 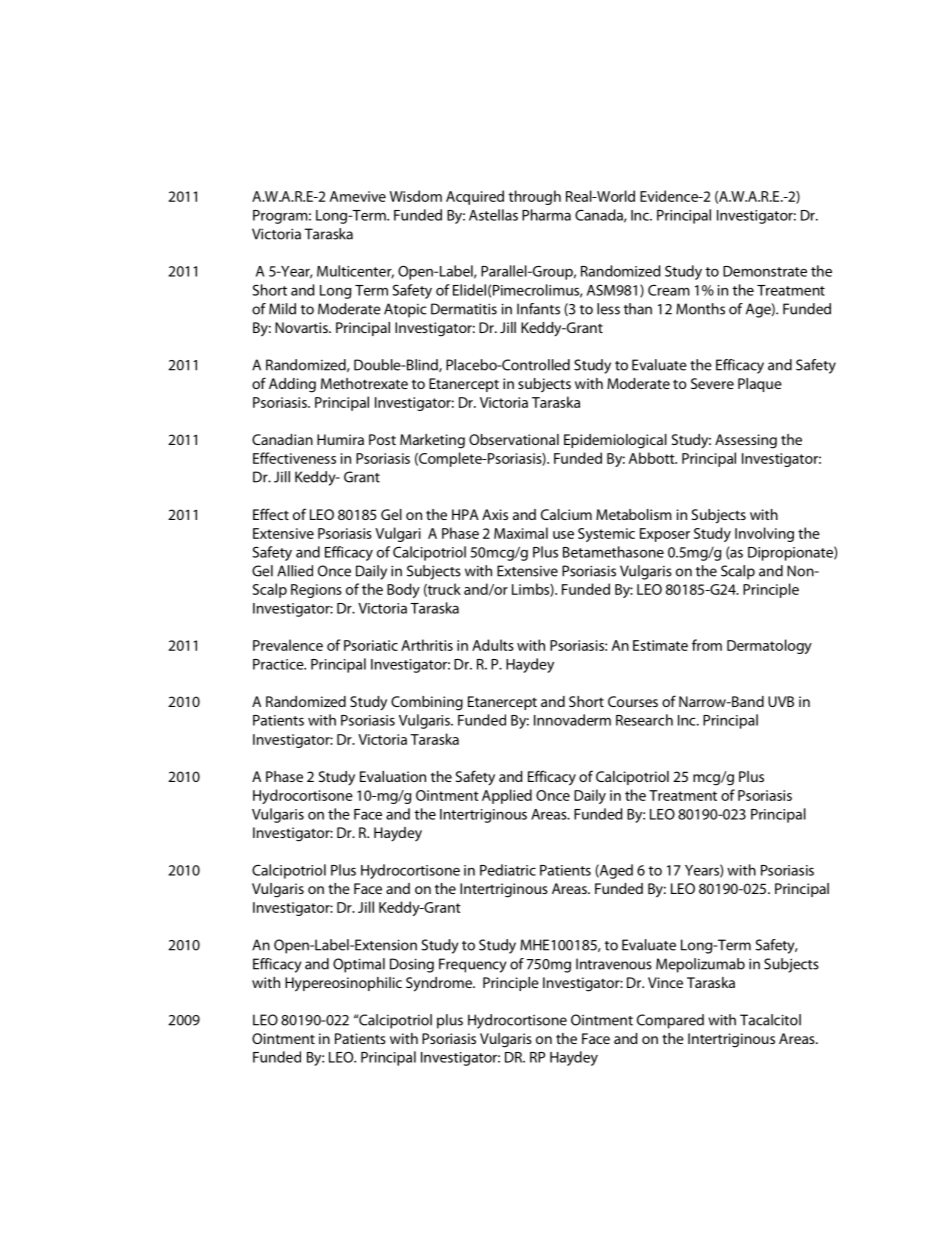 What do you see at coordinates (707, 645) in the screenshot?
I see `from` at bounding box center [707, 645].
